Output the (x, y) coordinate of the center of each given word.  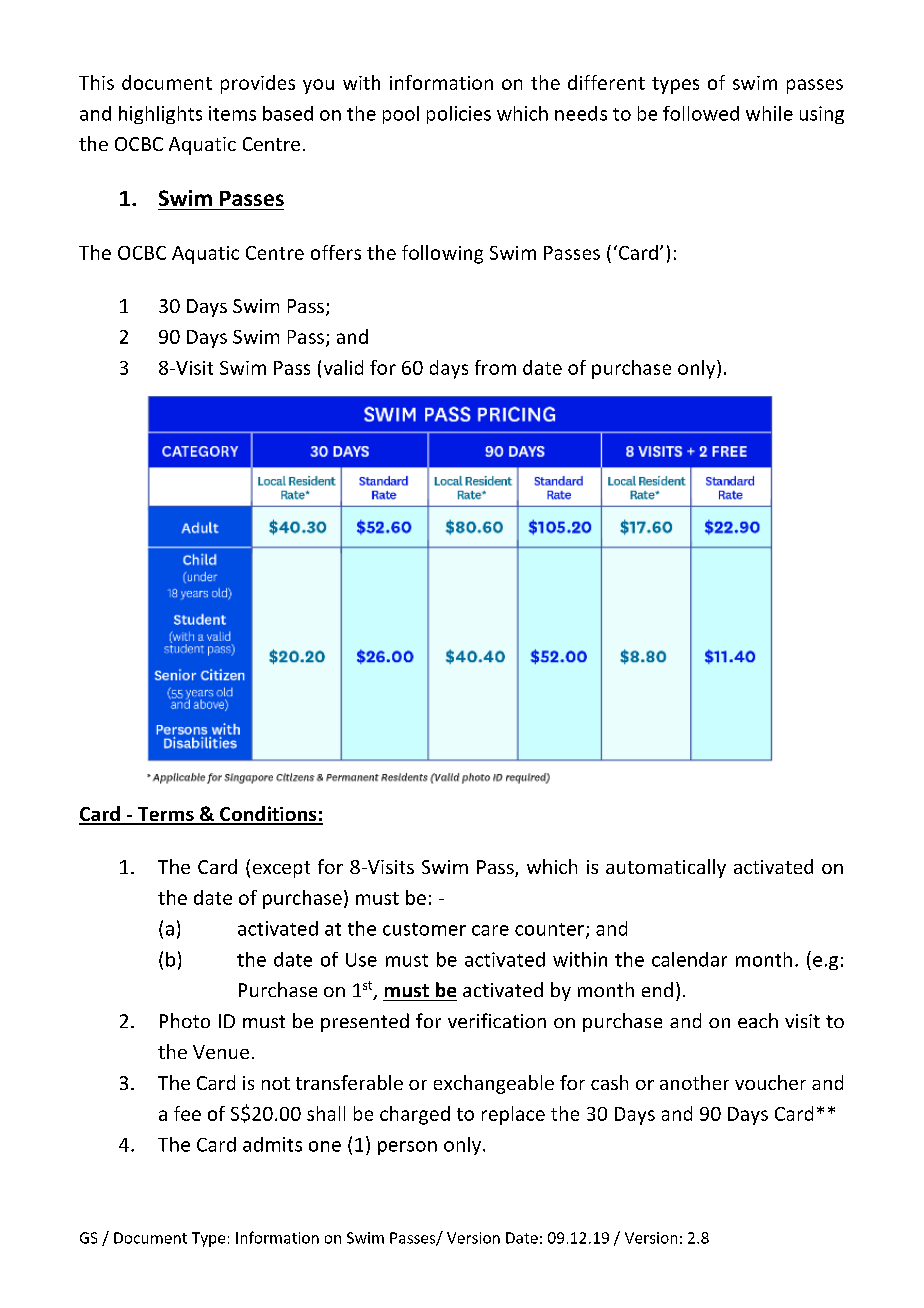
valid (343, 367)
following (442, 254)
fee (187, 1113)
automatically (666, 868)
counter (549, 929)
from (495, 367)
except (281, 869)
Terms (165, 815)
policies (459, 115)
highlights (160, 115)
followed (701, 113)
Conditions (268, 815)
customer (424, 929)
